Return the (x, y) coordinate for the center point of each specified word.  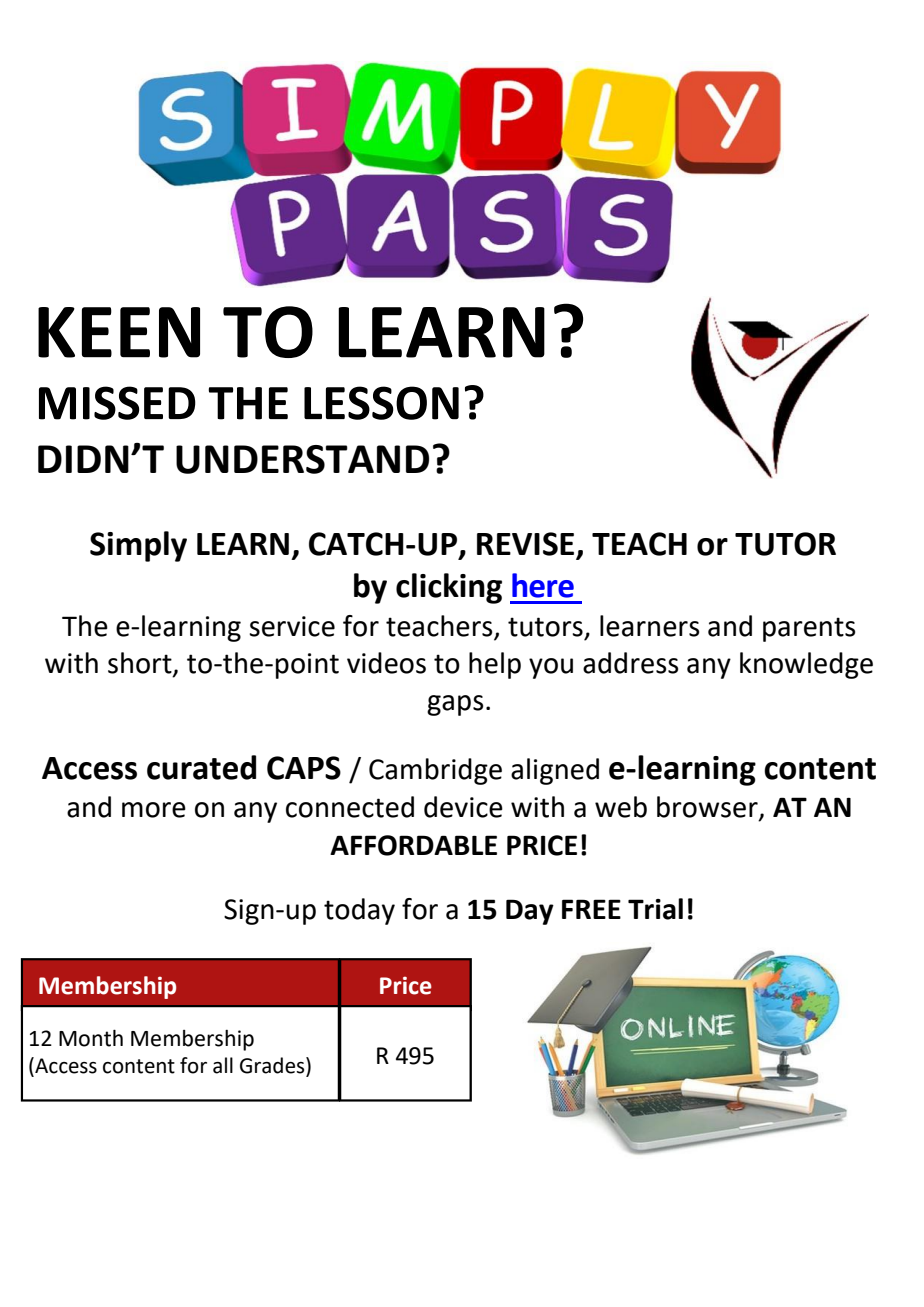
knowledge (806, 665)
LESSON (381, 403)
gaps (455, 705)
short (141, 663)
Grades (273, 1065)
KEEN (119, 332)
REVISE (525, 544)
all (223, 1065)
